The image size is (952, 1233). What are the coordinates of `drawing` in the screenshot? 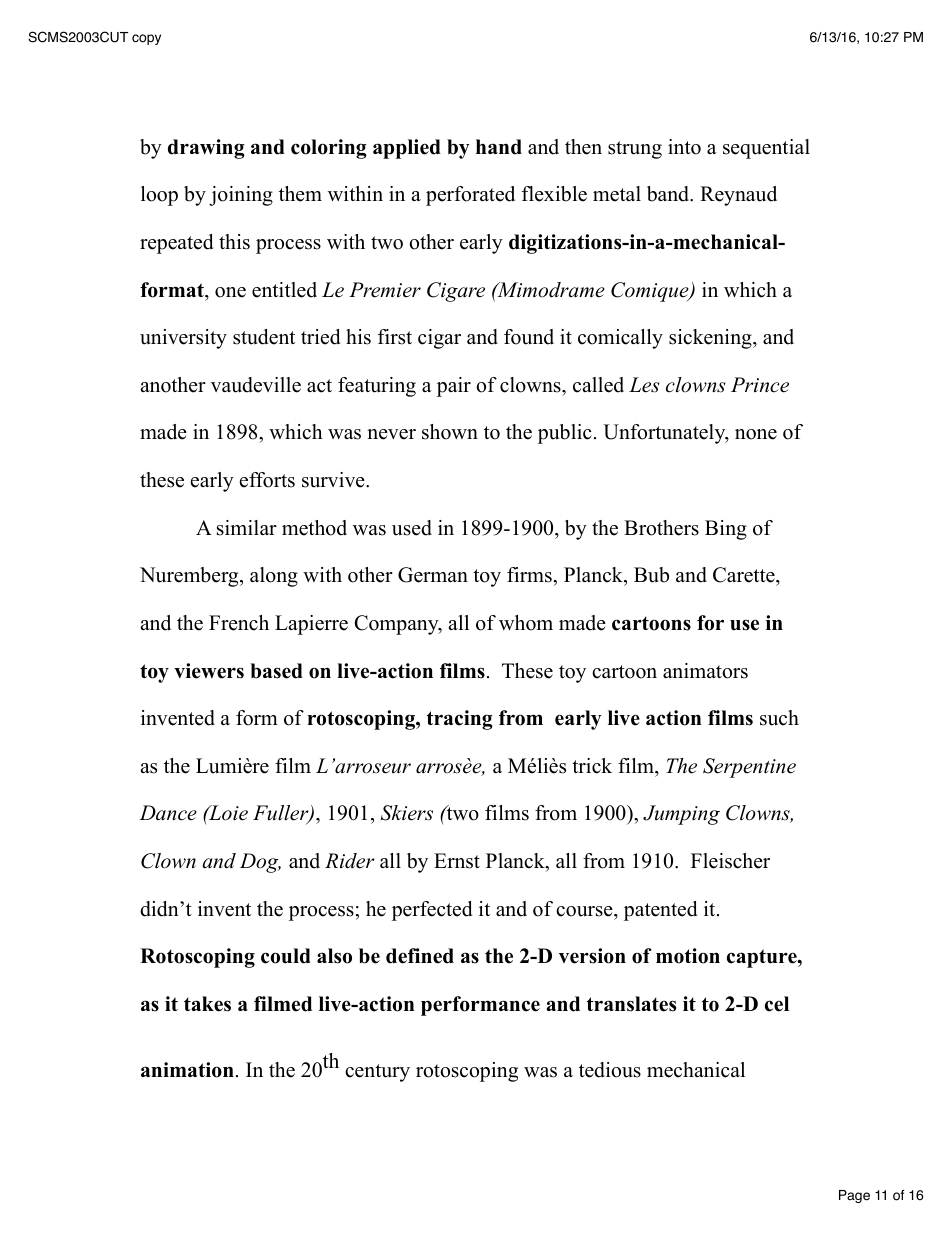 It's located at (206, 149).
